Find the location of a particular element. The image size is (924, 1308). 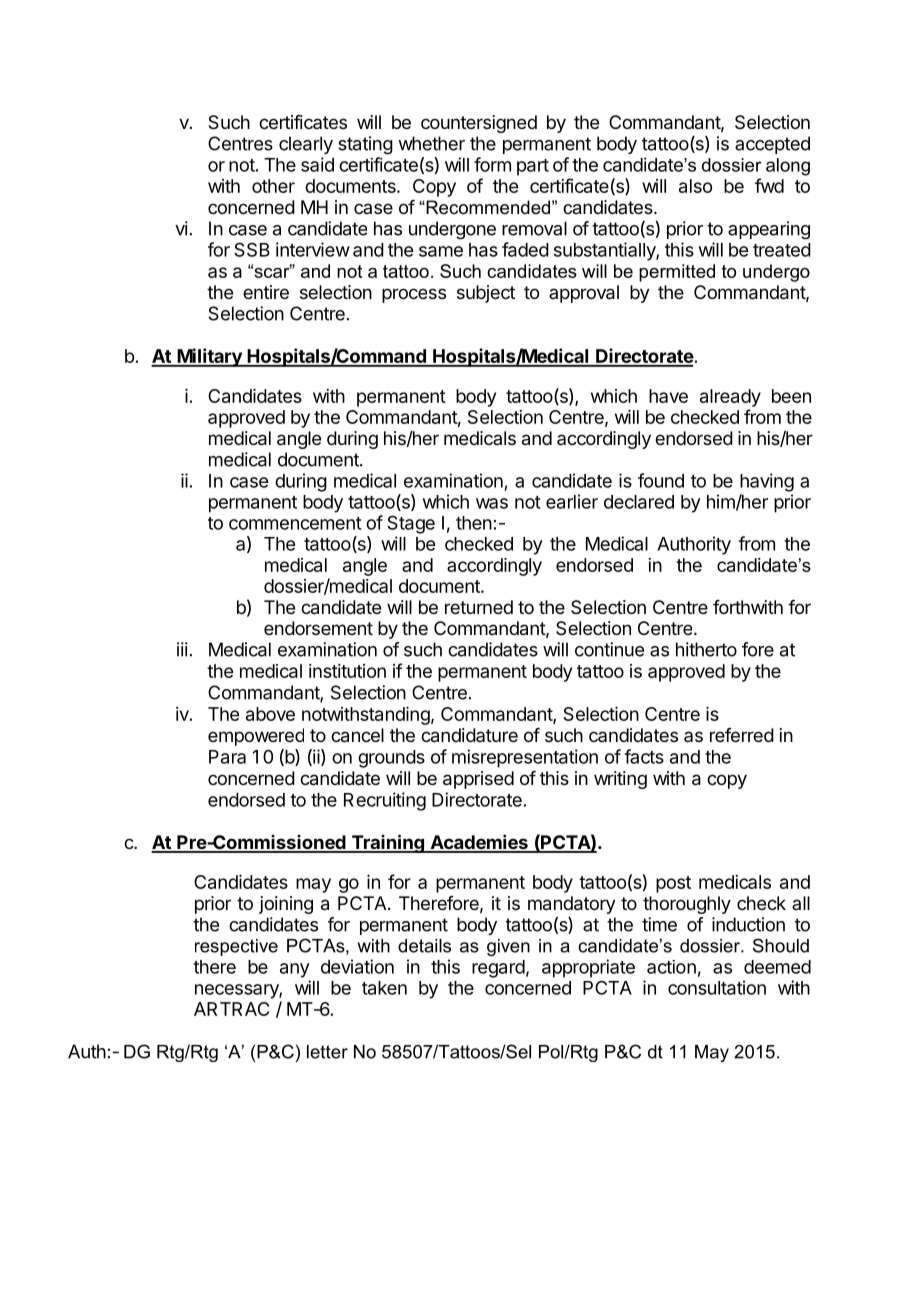

regard is located at coordinates (498, 969).
